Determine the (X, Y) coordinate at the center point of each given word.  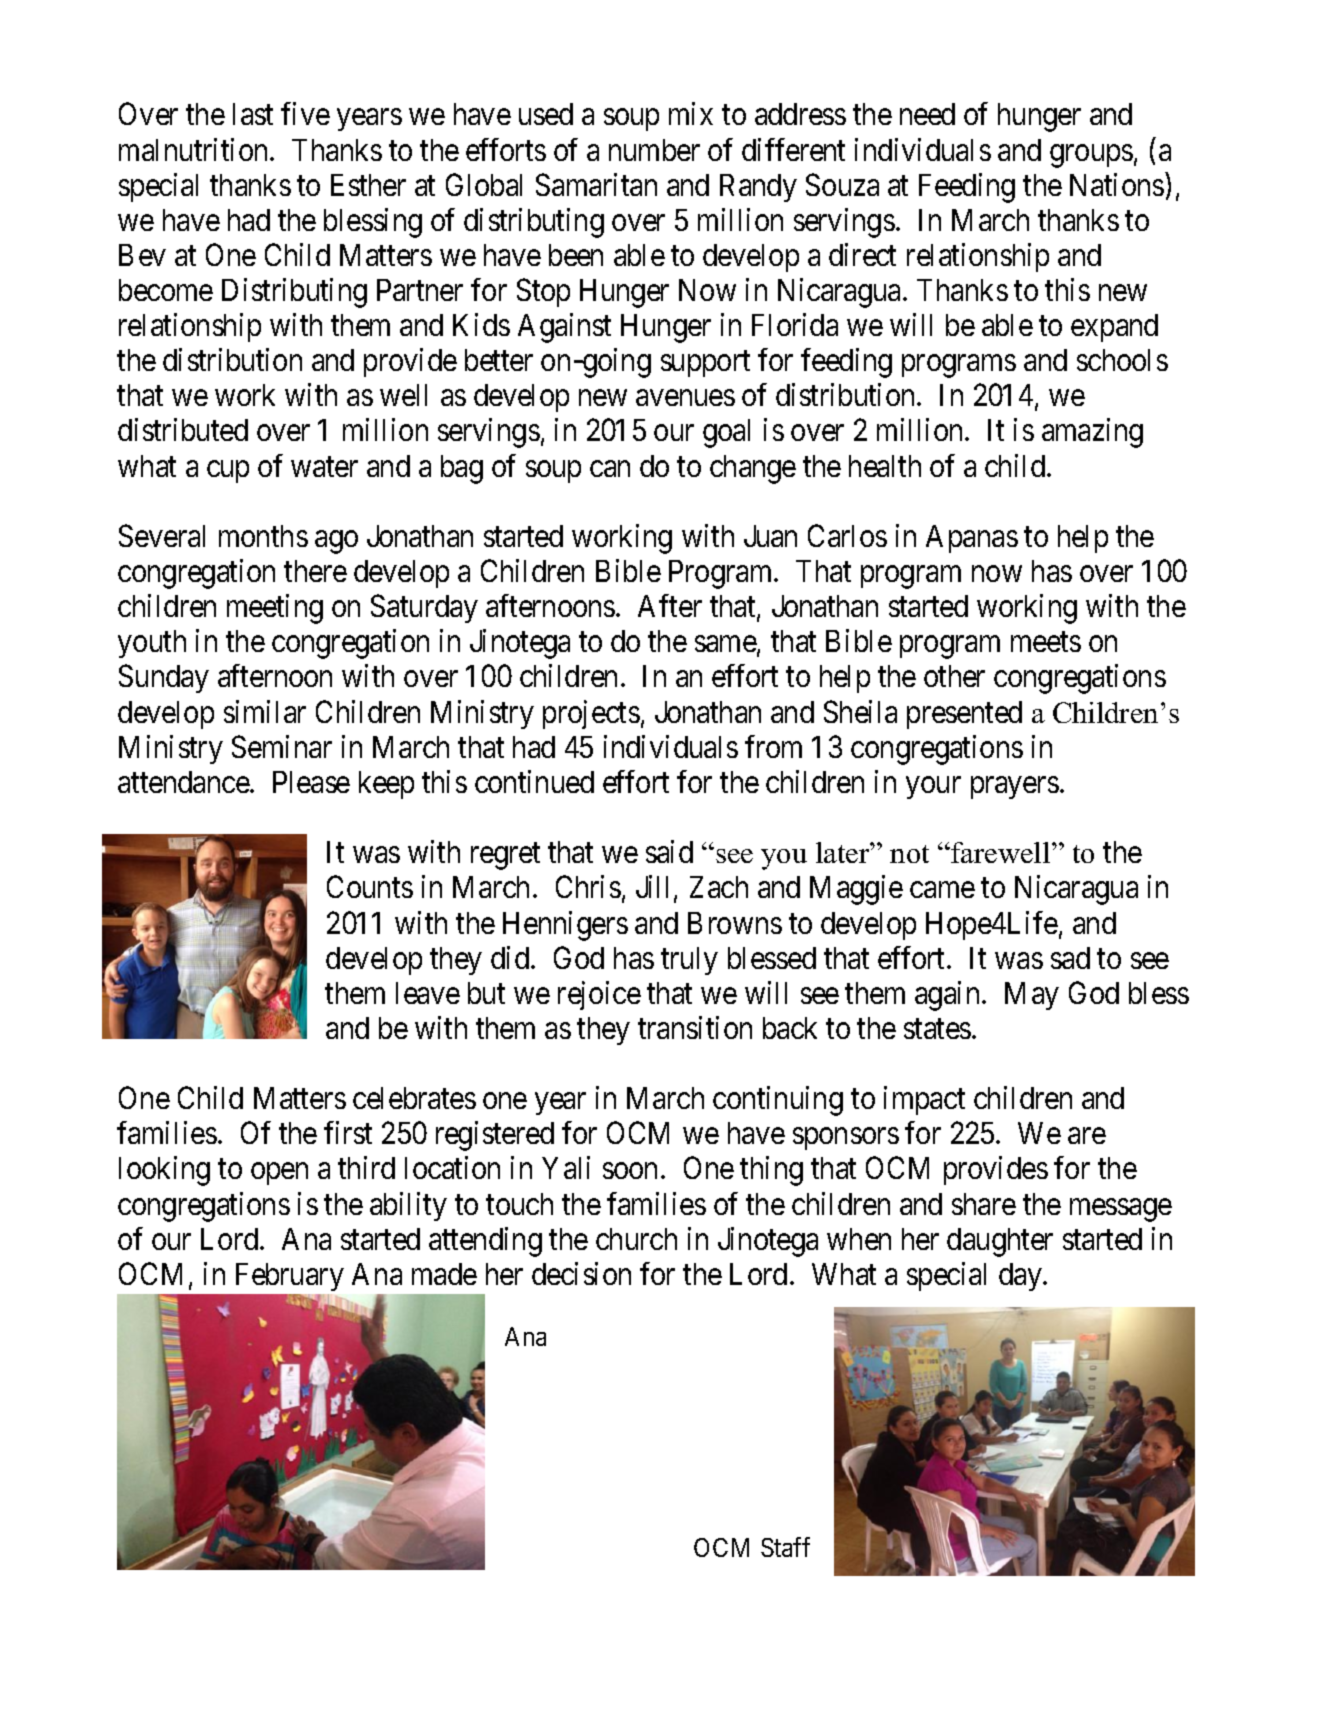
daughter (1000, 1242)
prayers (1015, 788)
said (669, 851)
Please (311, 782)
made (444, 1274)
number (654, 150)
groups (1091, 156)
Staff (785, 1547)
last (253, 114)
